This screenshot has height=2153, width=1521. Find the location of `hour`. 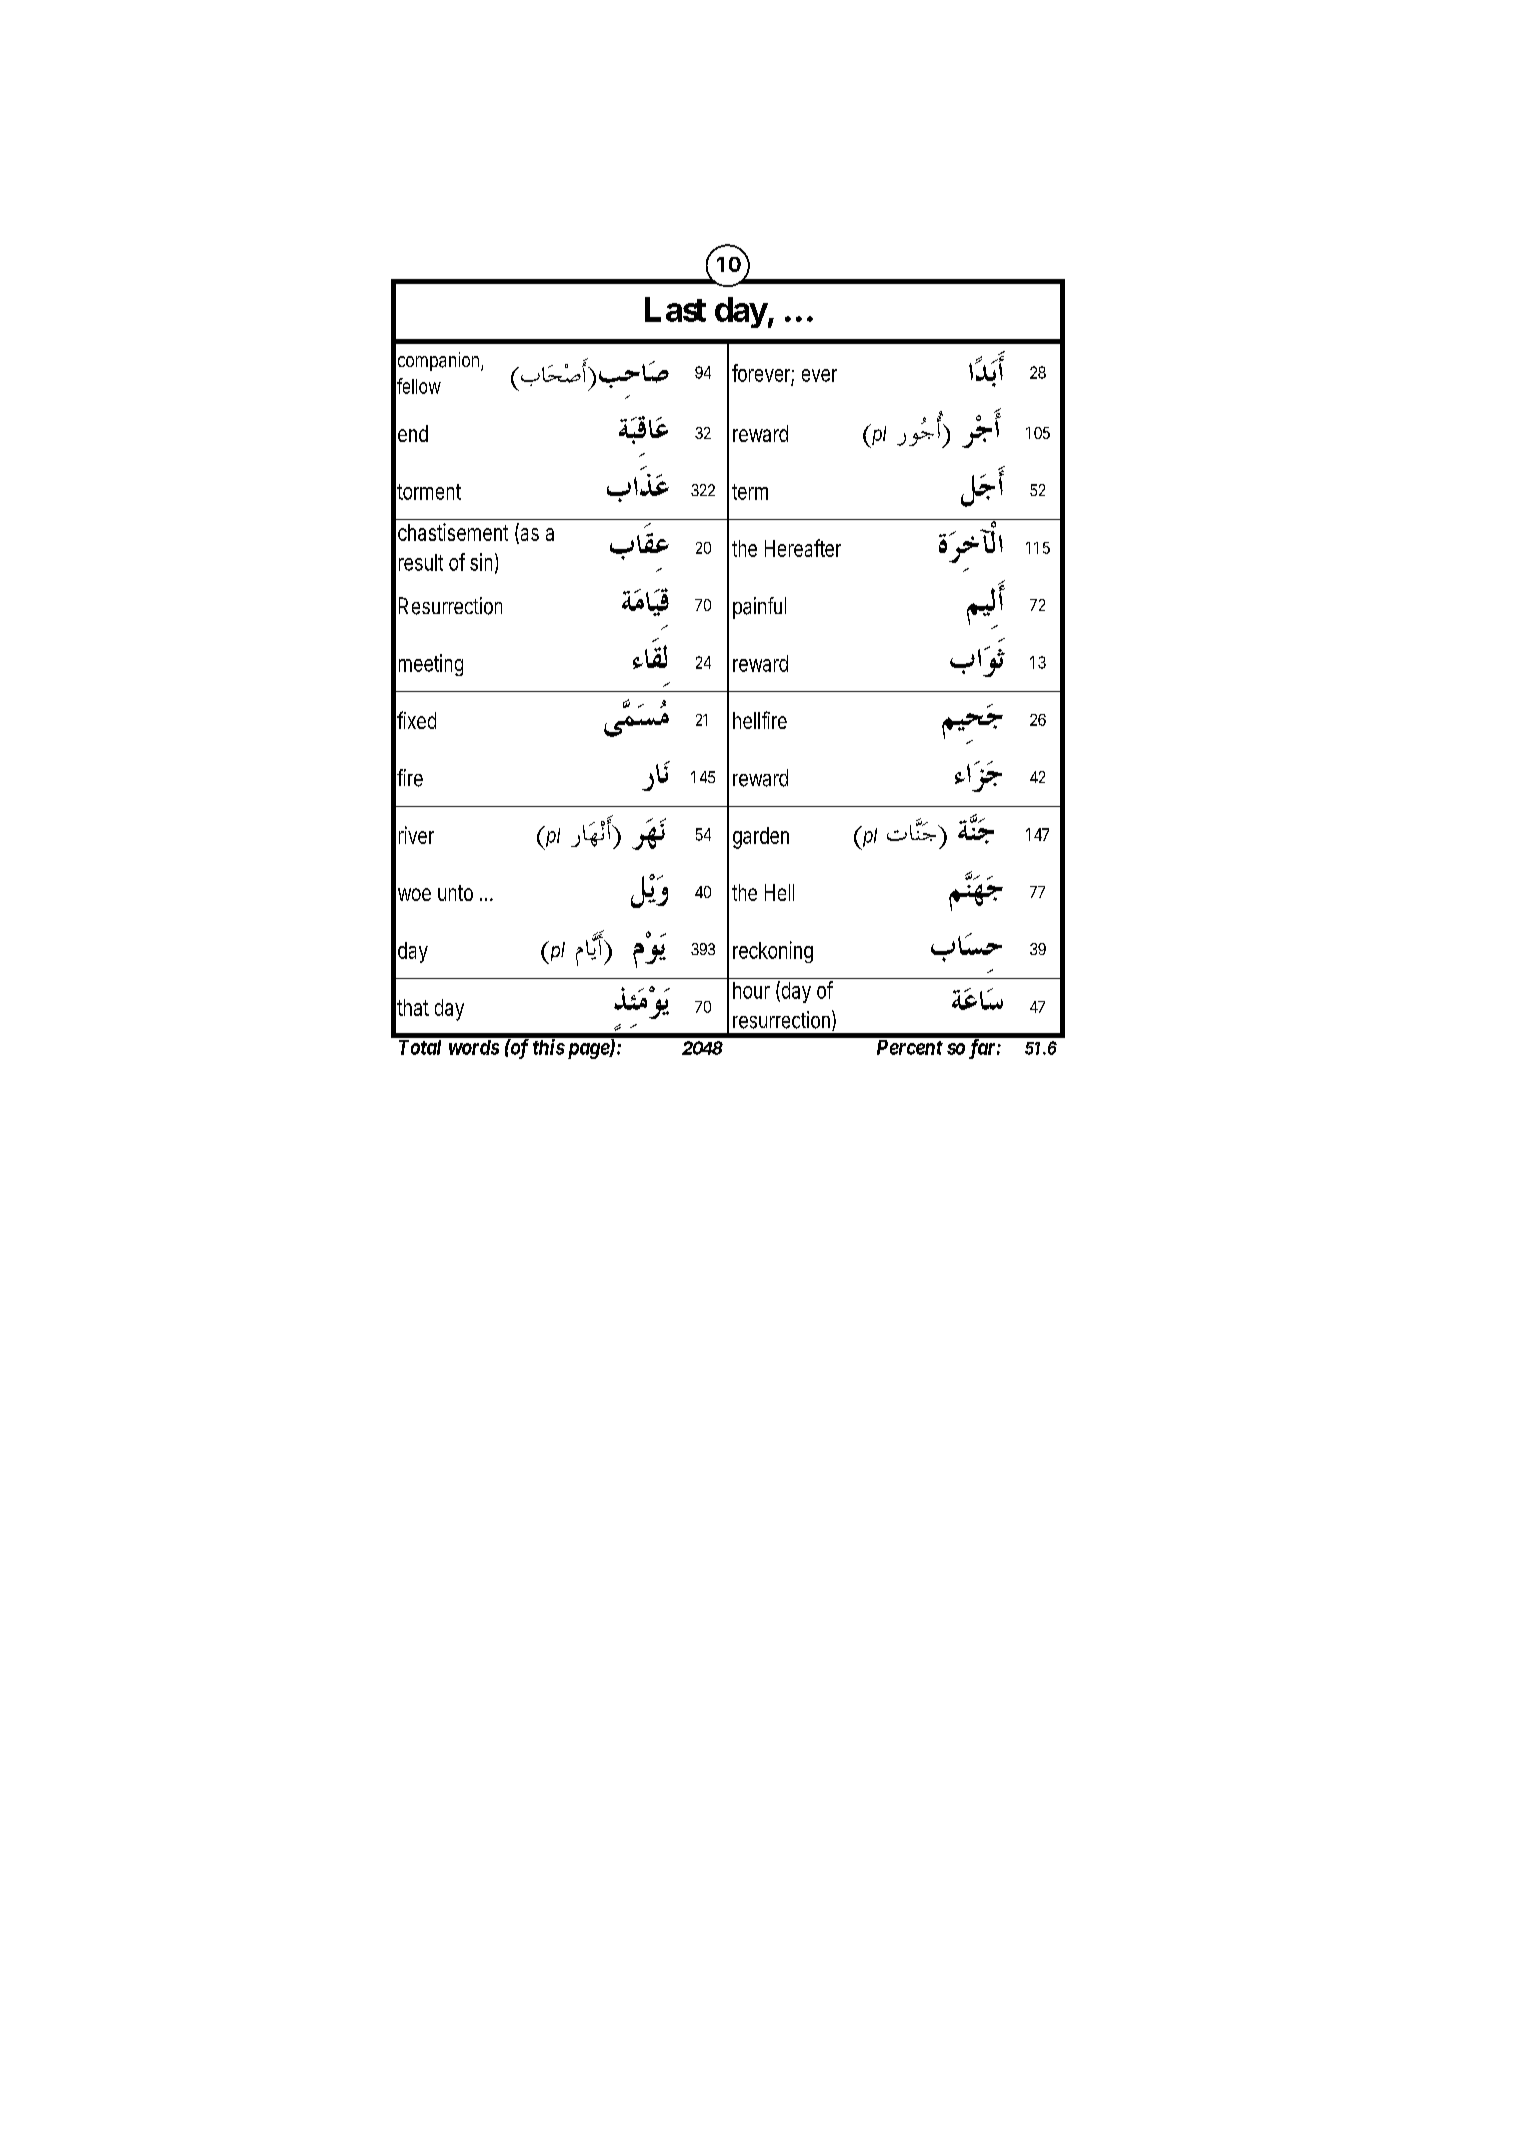

hour is located at coordinates (751, 990).
